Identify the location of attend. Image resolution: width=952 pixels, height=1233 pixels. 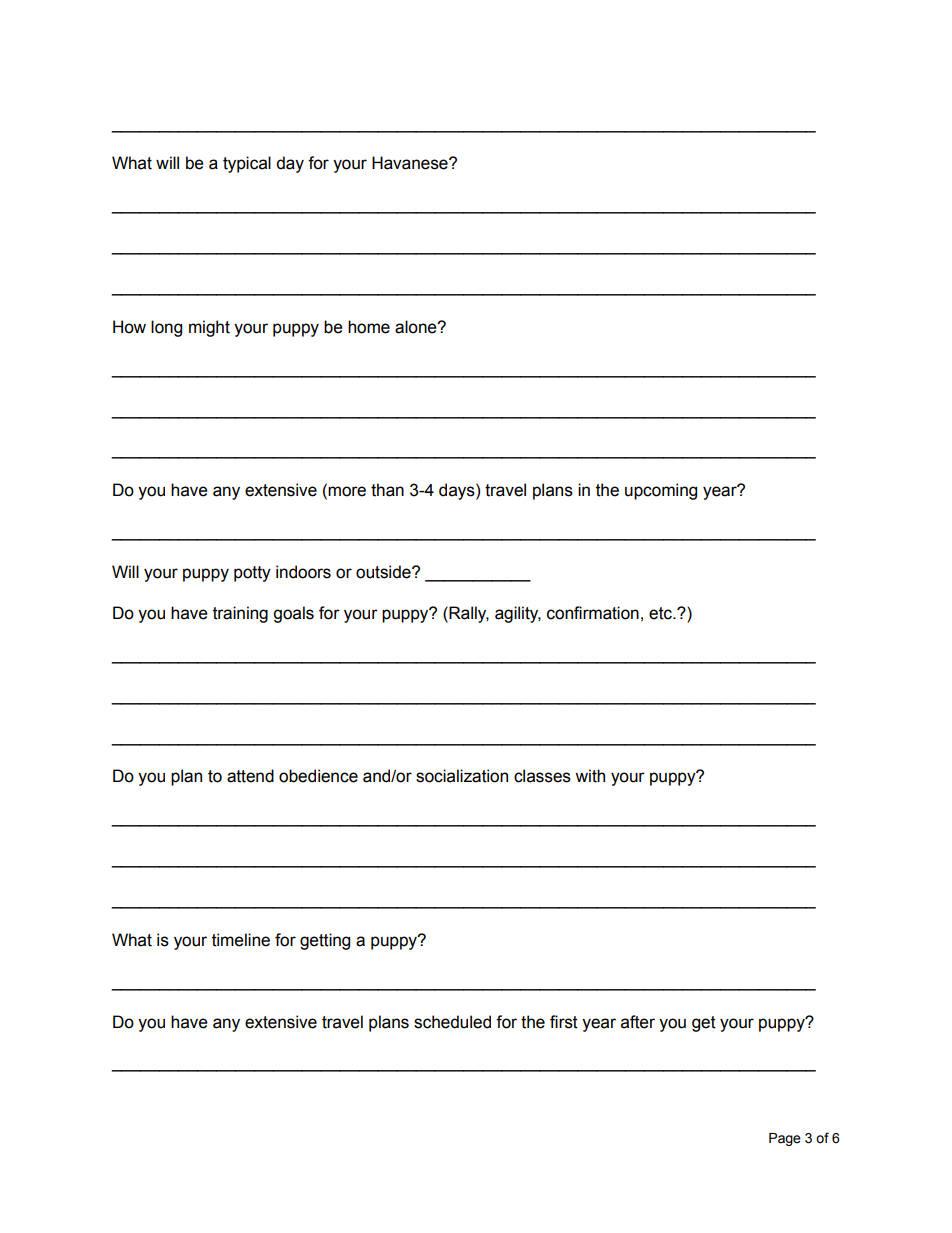
(250, 776).
